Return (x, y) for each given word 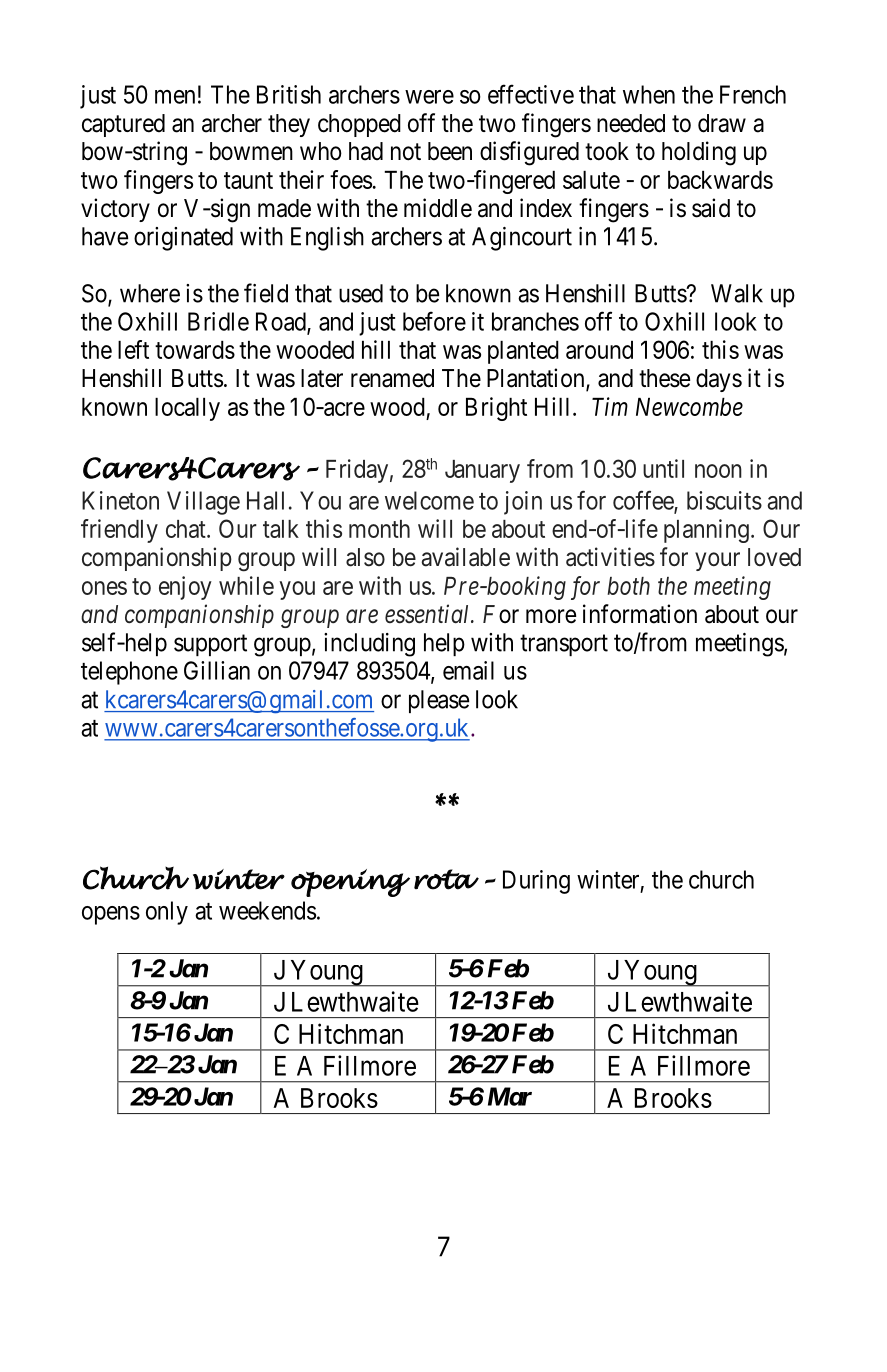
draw (722, 123)
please (439, 701)
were (429, 97)
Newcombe (689, 407)
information (640, 614)
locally (187, 409)
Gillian (217, 670)
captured (123, 125)
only (167, 913)
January (482, 471)
